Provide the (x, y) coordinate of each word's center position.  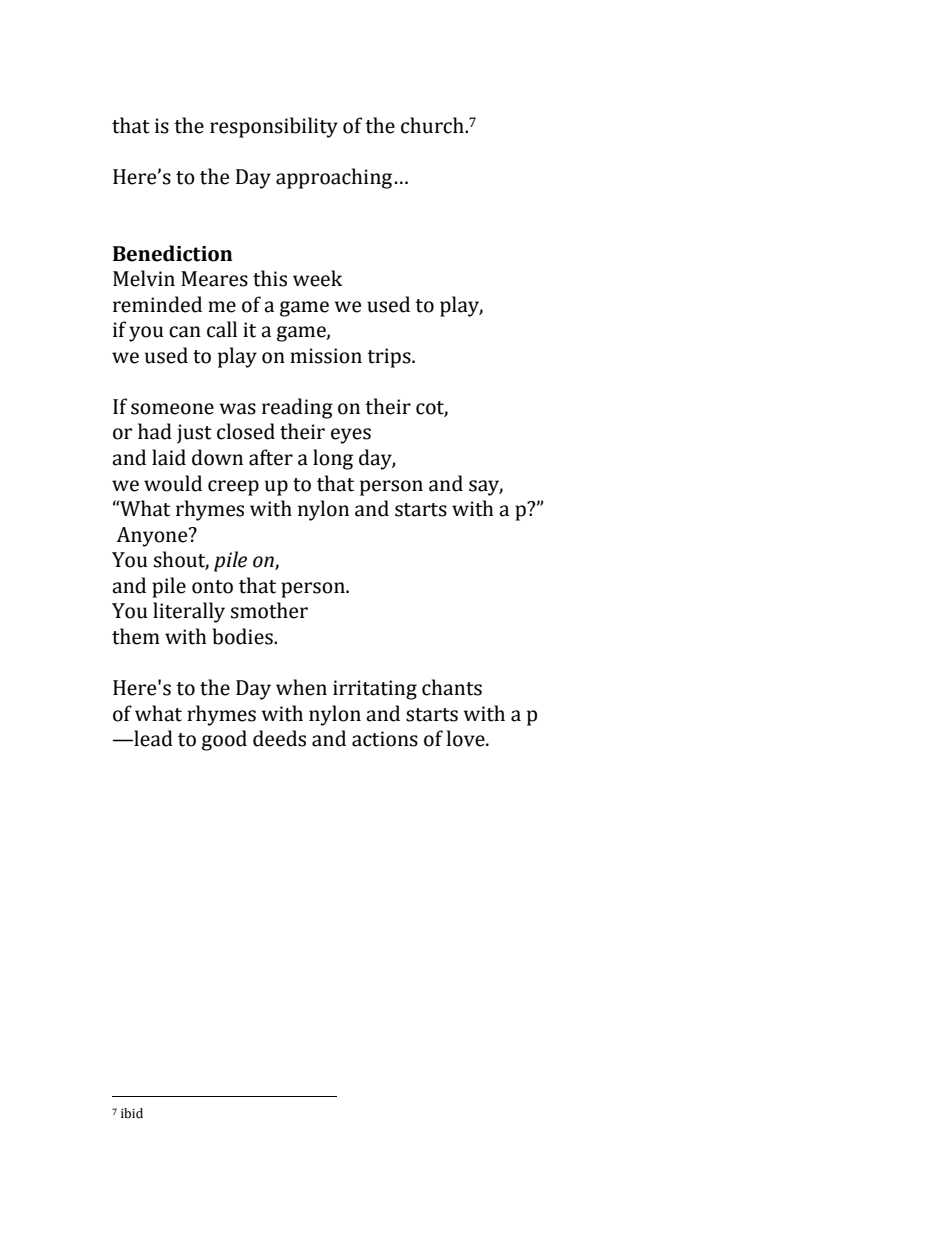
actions (385, 739)
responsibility (274, 127)
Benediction (173, 253)
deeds (279, 738)
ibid (132, 1113)
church (433, 125)
